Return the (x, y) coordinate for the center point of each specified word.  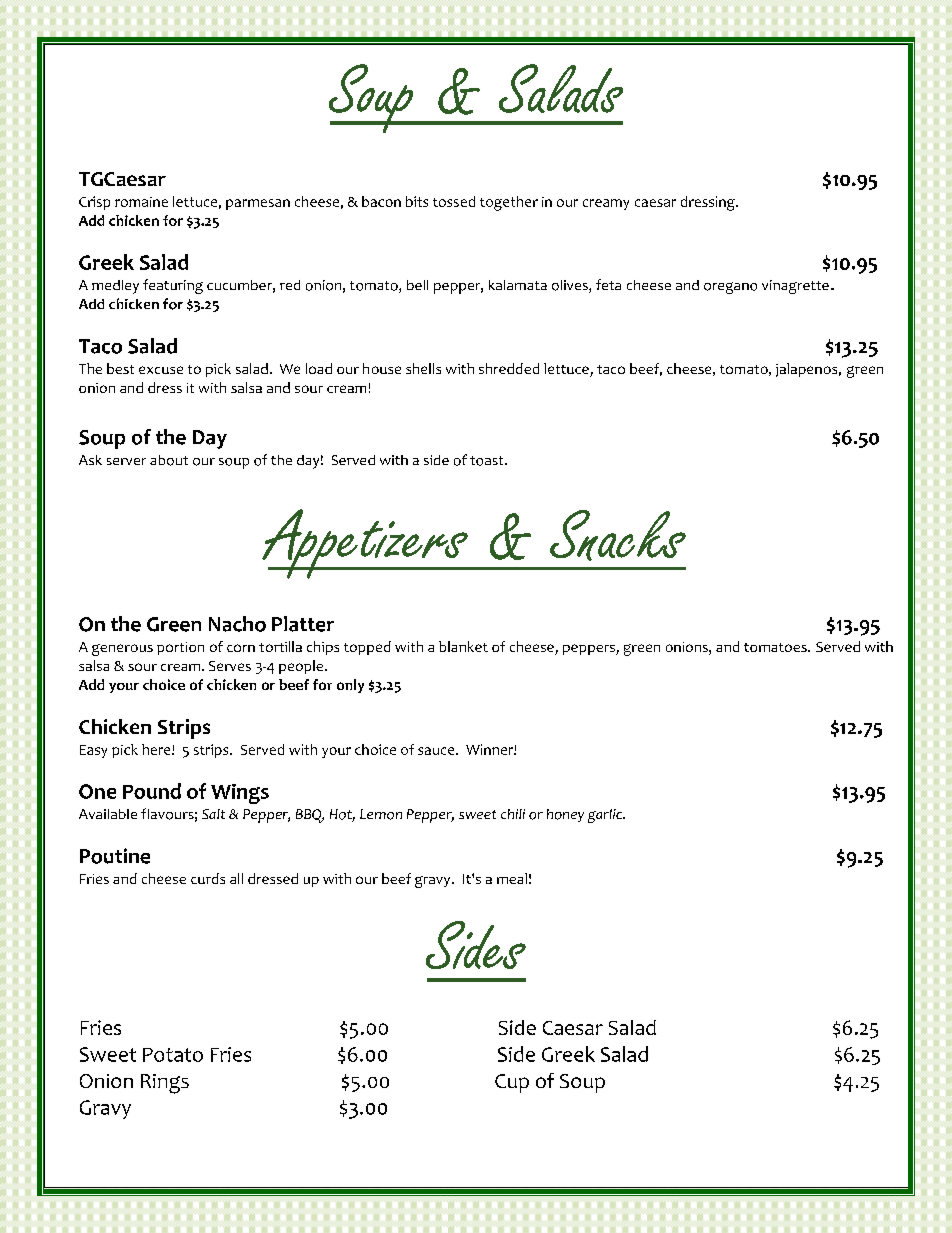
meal (512, 878)
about (169, 460)
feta (608, 284)
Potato (173, 1055)
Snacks (618, 535)
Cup (512, 1083)
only (350, 686)
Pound (152, 791)
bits (417, 201)
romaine (141, 202)
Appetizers (366, 544)
